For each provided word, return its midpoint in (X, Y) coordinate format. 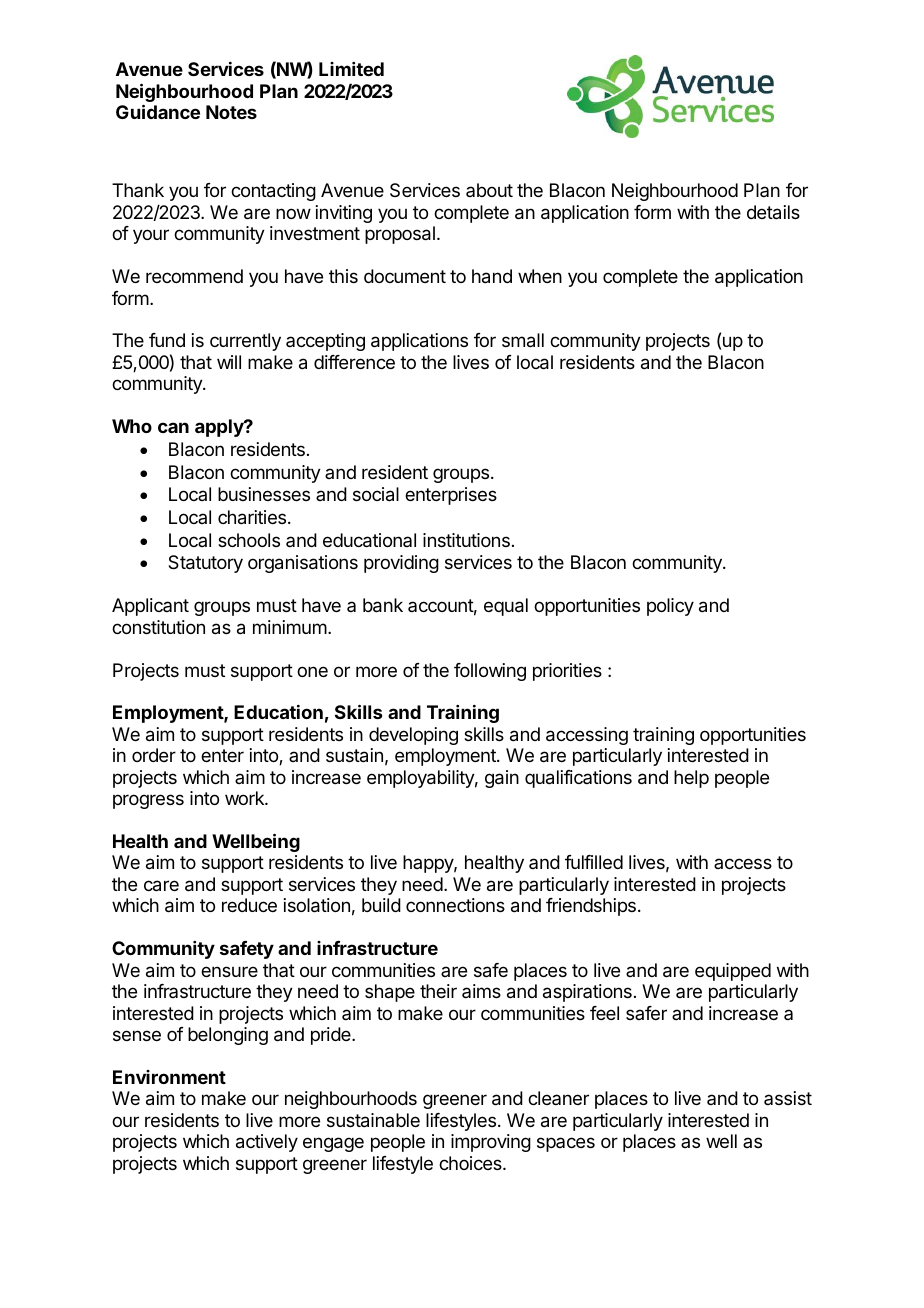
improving (491, 1143)
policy (670, 607)
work (245, 798)
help (691, 779)
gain (502, 779)
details (773, 212)
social (376, 494)
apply (220, 428)
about (489, 190)
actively (267, 1143)
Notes (231, 112)
